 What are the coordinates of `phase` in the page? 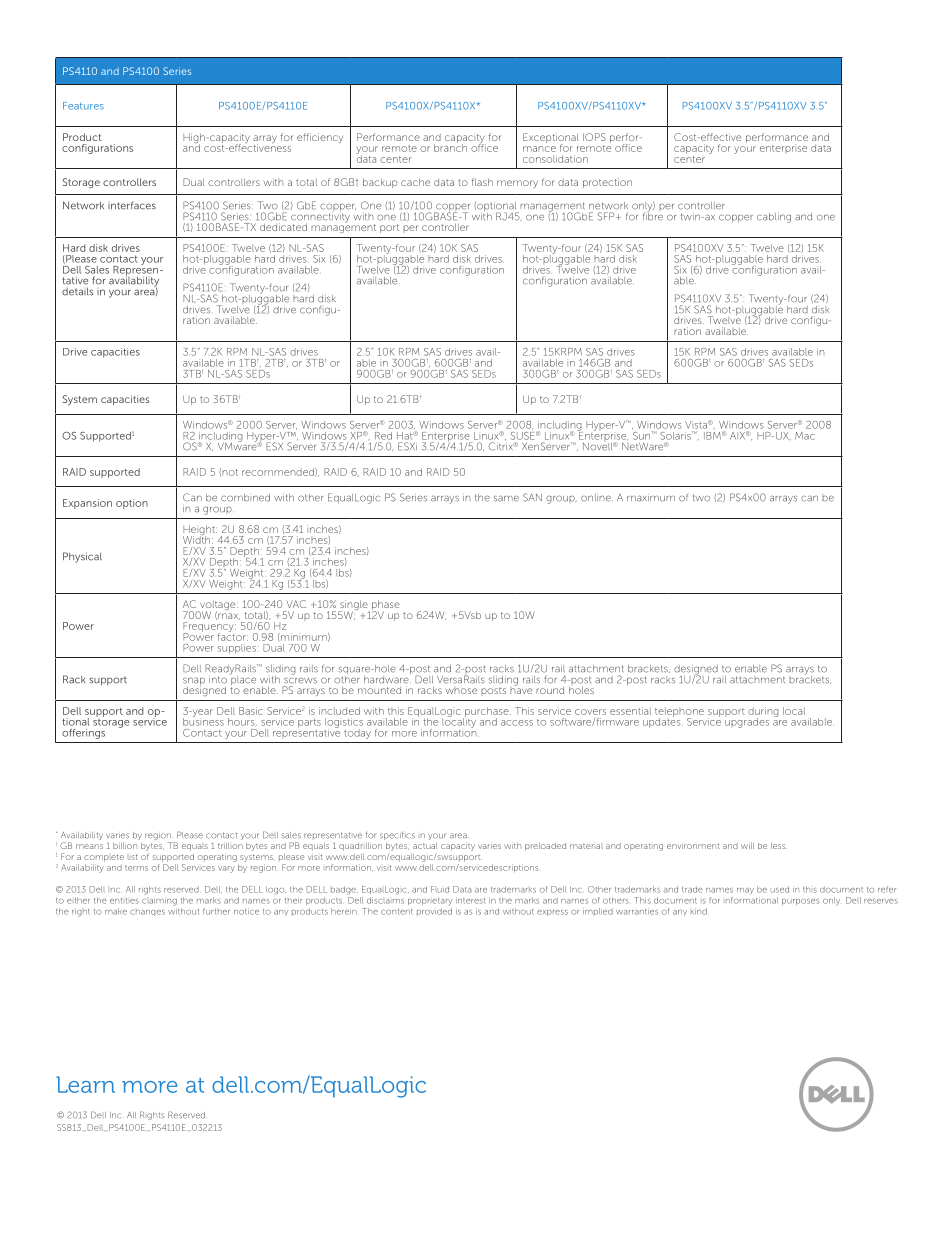 It's located at (384, 606).
